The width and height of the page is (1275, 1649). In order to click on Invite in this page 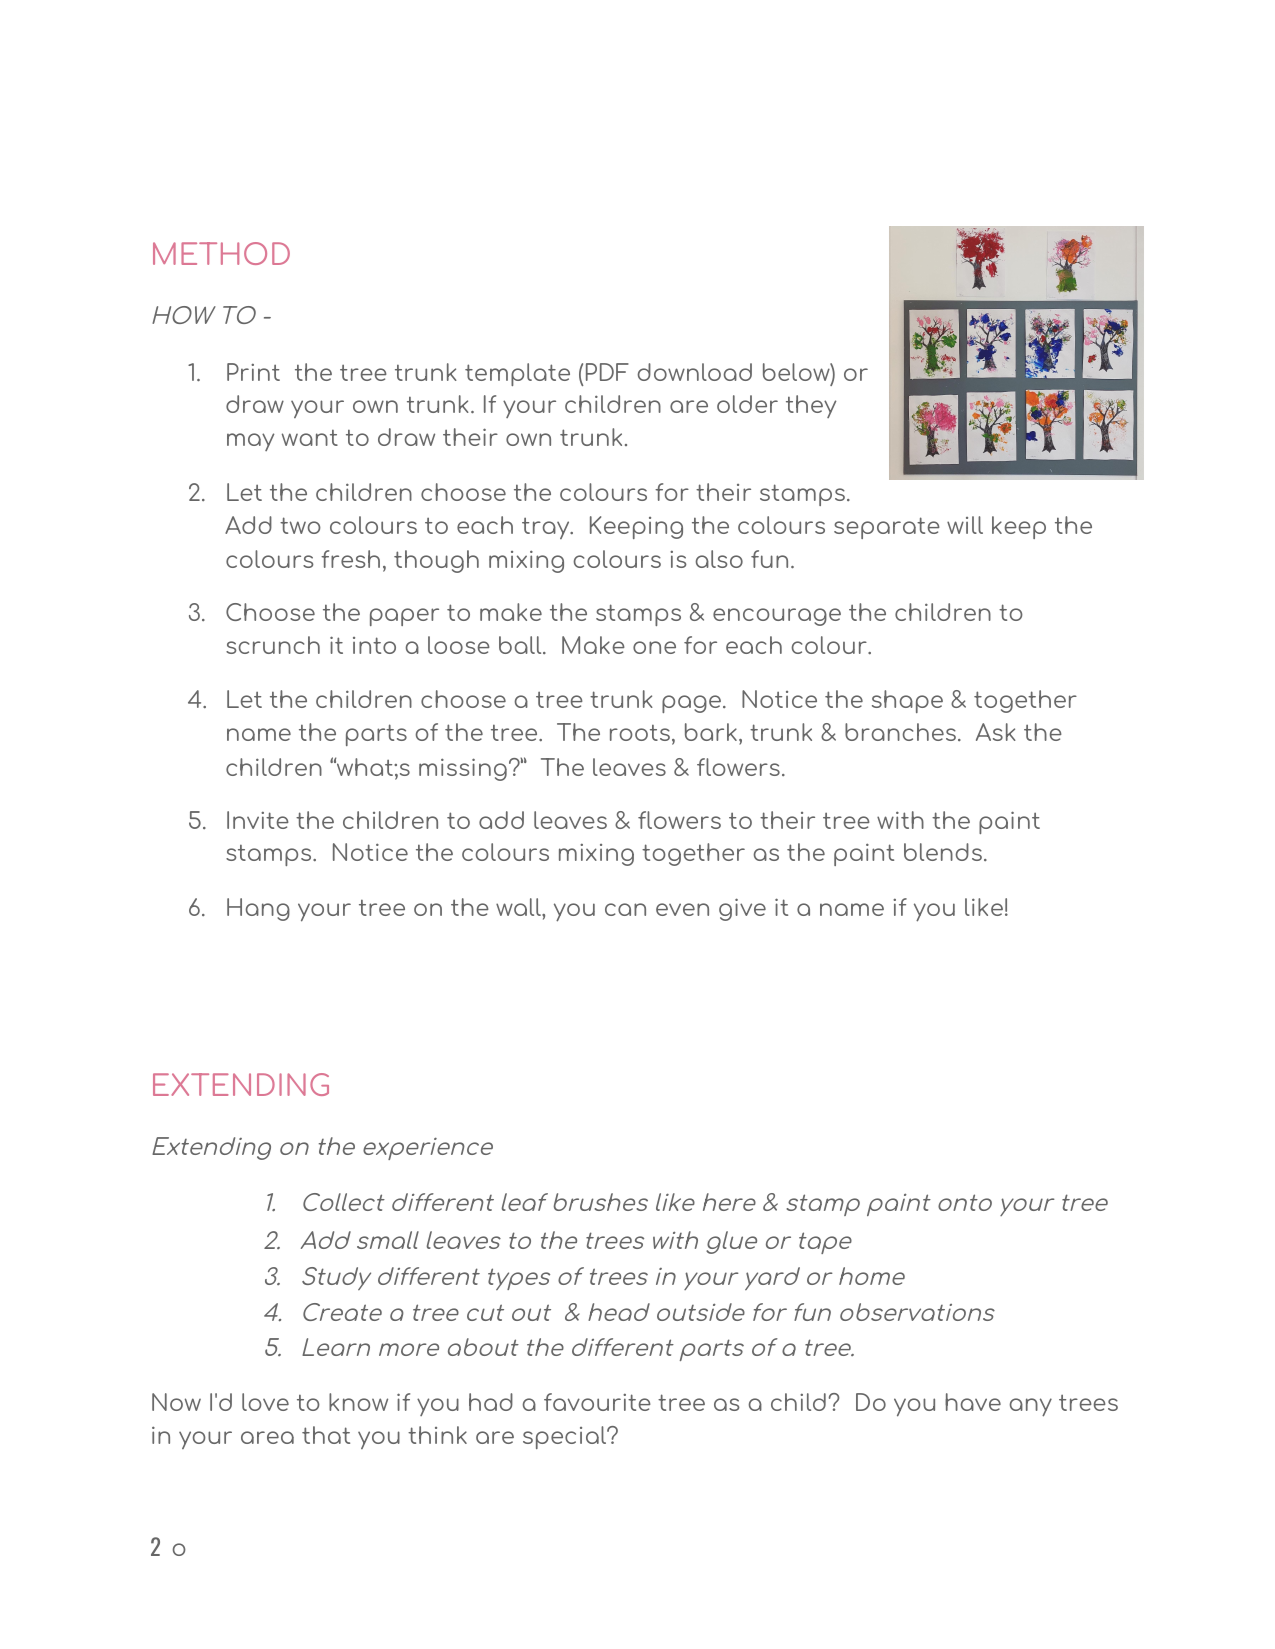, I will do `click(258, 820)`.
